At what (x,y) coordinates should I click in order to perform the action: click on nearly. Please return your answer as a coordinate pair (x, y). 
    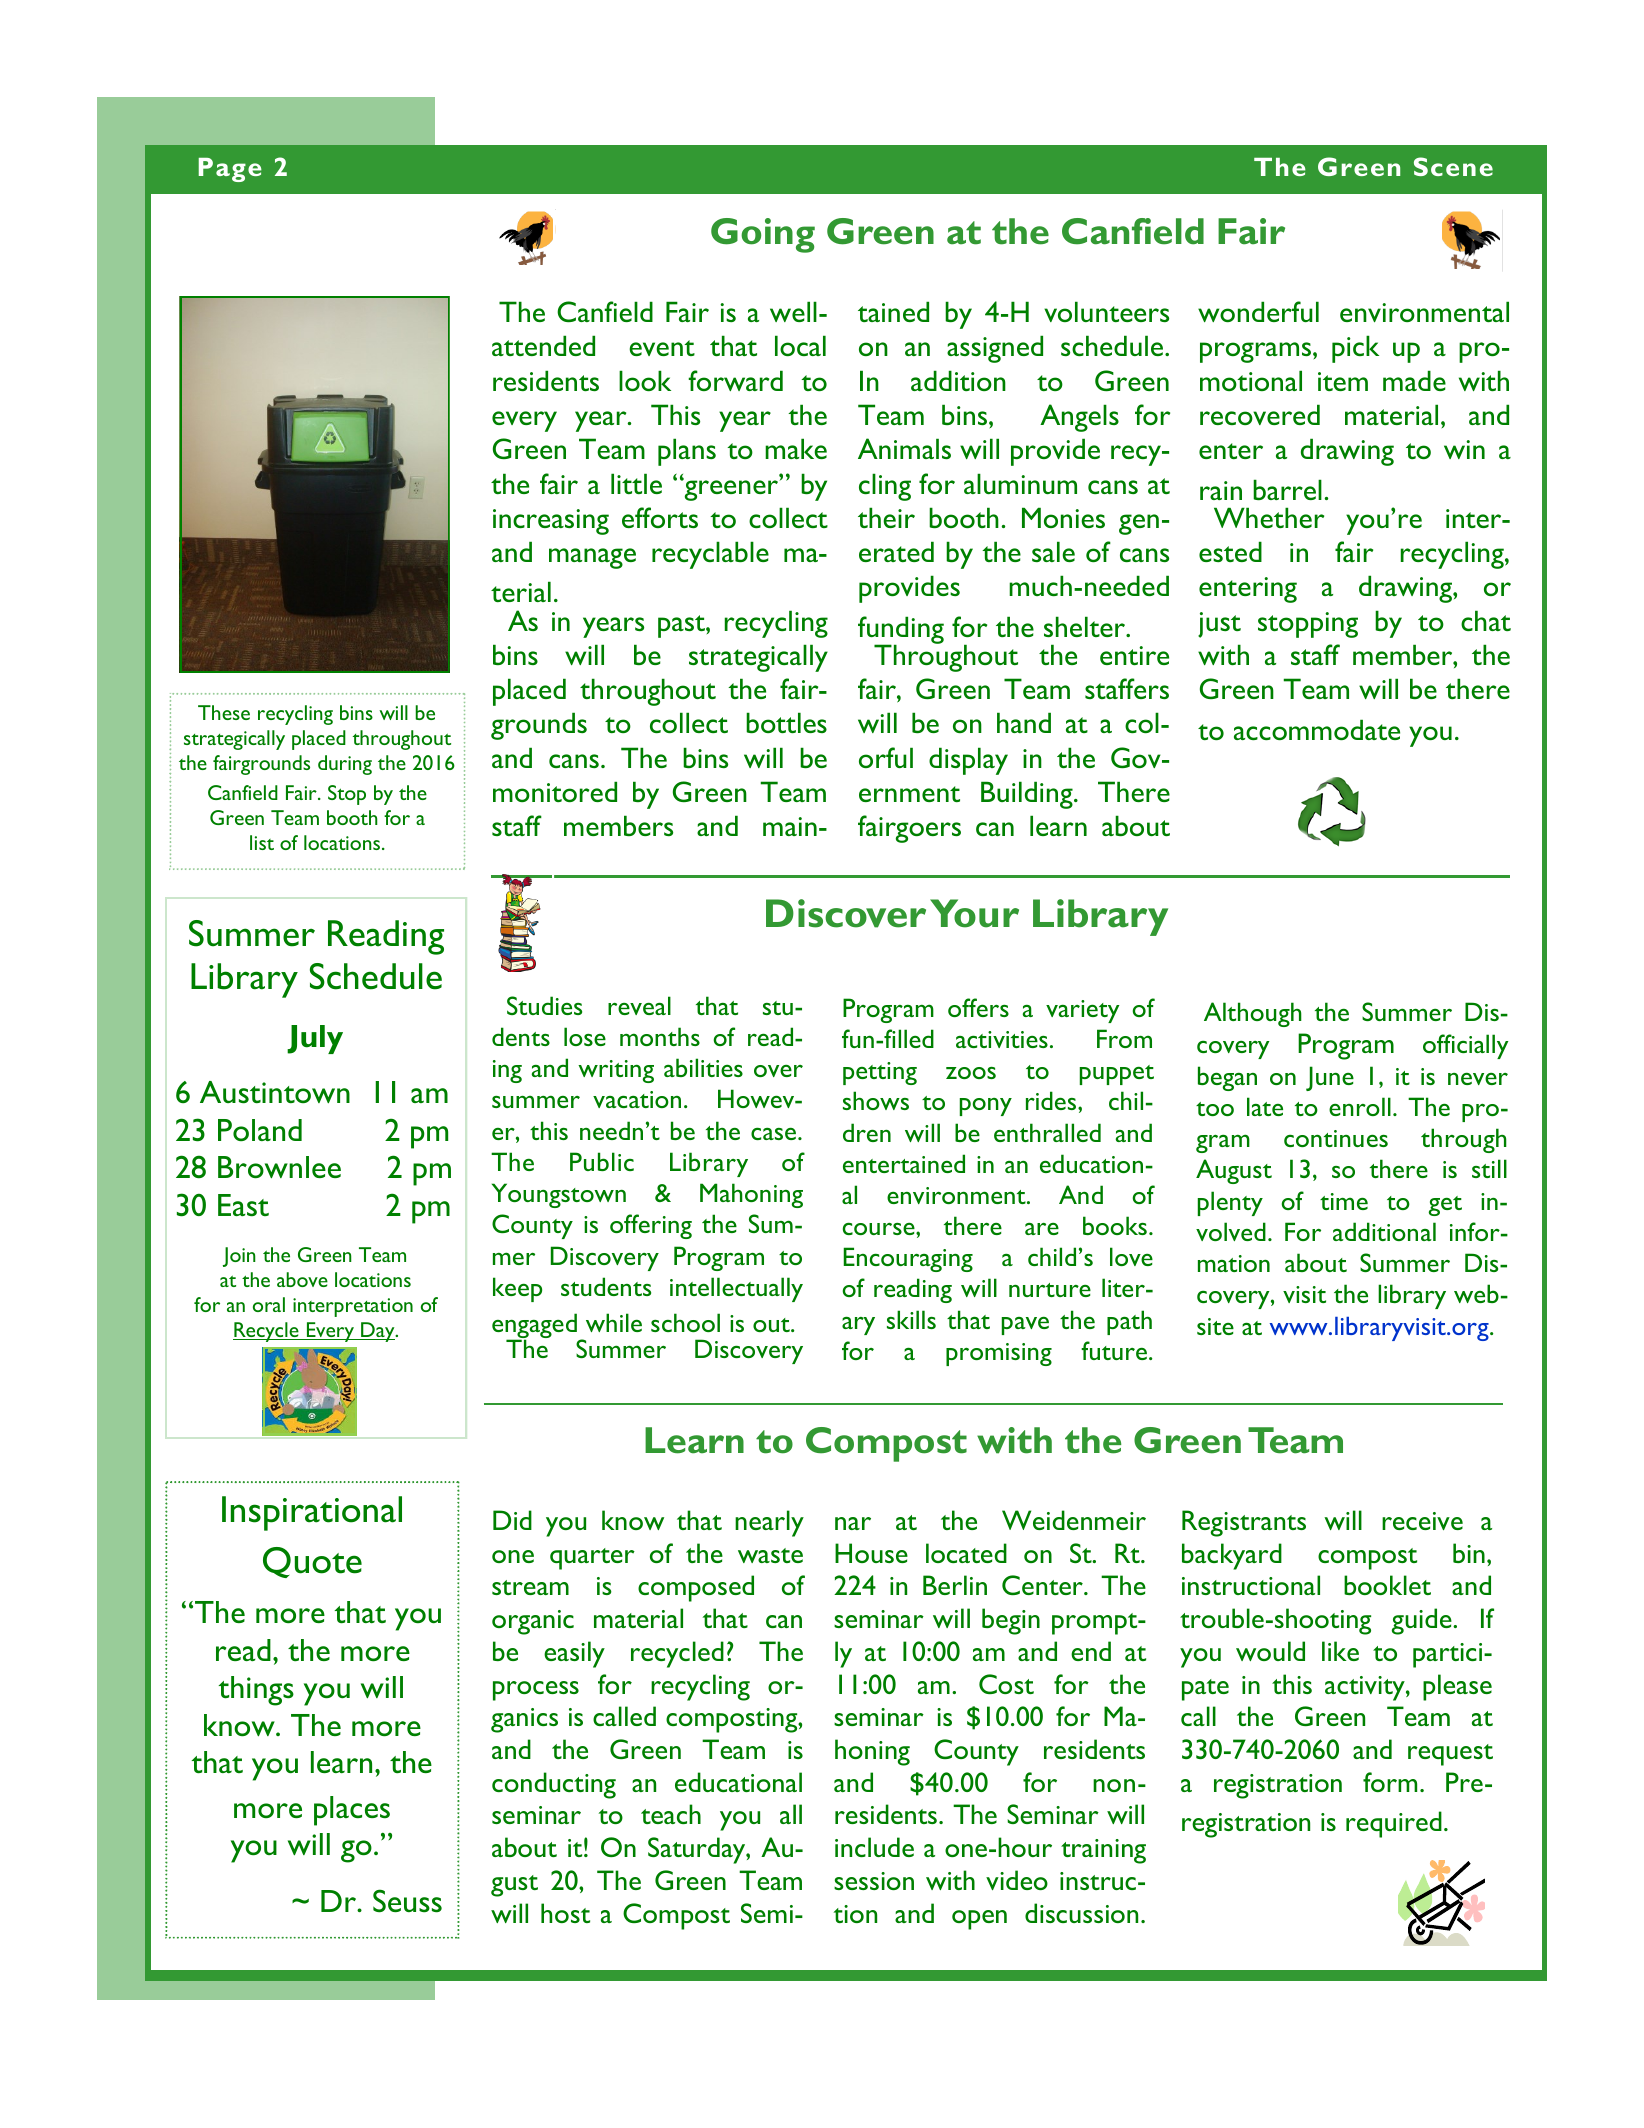
    Looking at the image, I should click on (769, 1523).
